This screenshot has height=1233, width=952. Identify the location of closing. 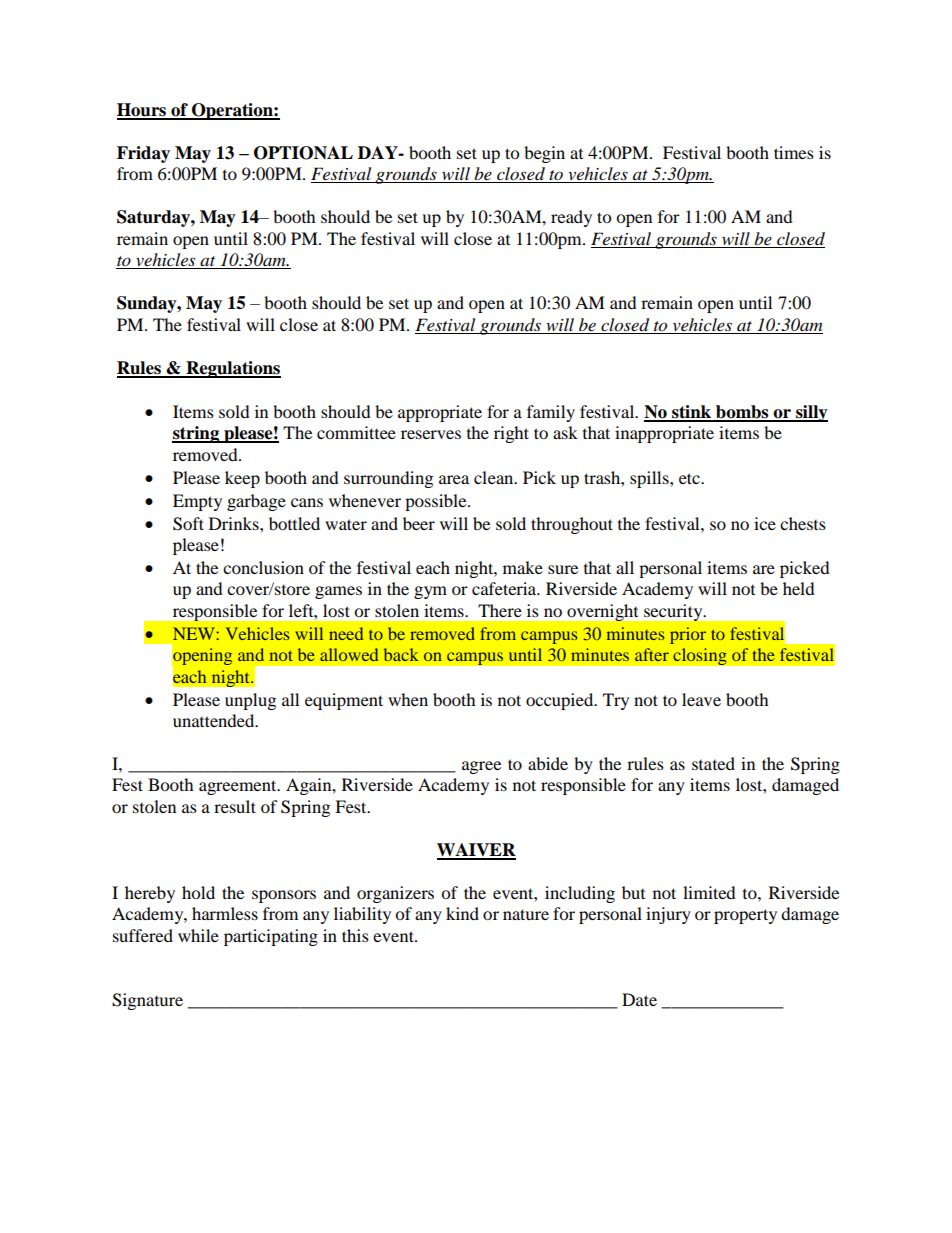
(700, 657).
